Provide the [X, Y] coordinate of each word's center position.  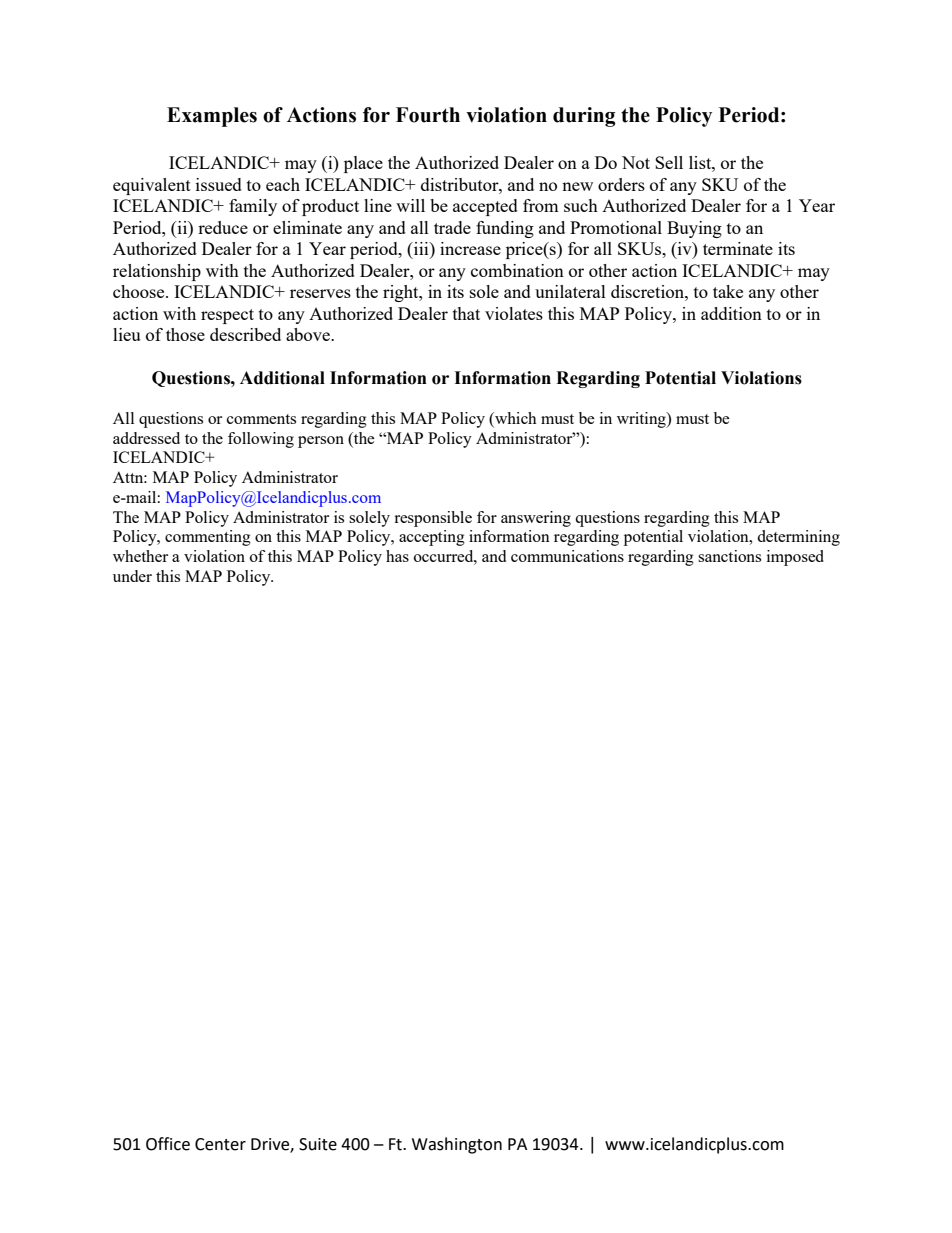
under [132, 576]
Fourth [428, 115]
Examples [212, 117]
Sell [669, 162]
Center [220, 1144]
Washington [457, 1145]
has [397, 556]
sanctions [729, 556]
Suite [318, 1144]
